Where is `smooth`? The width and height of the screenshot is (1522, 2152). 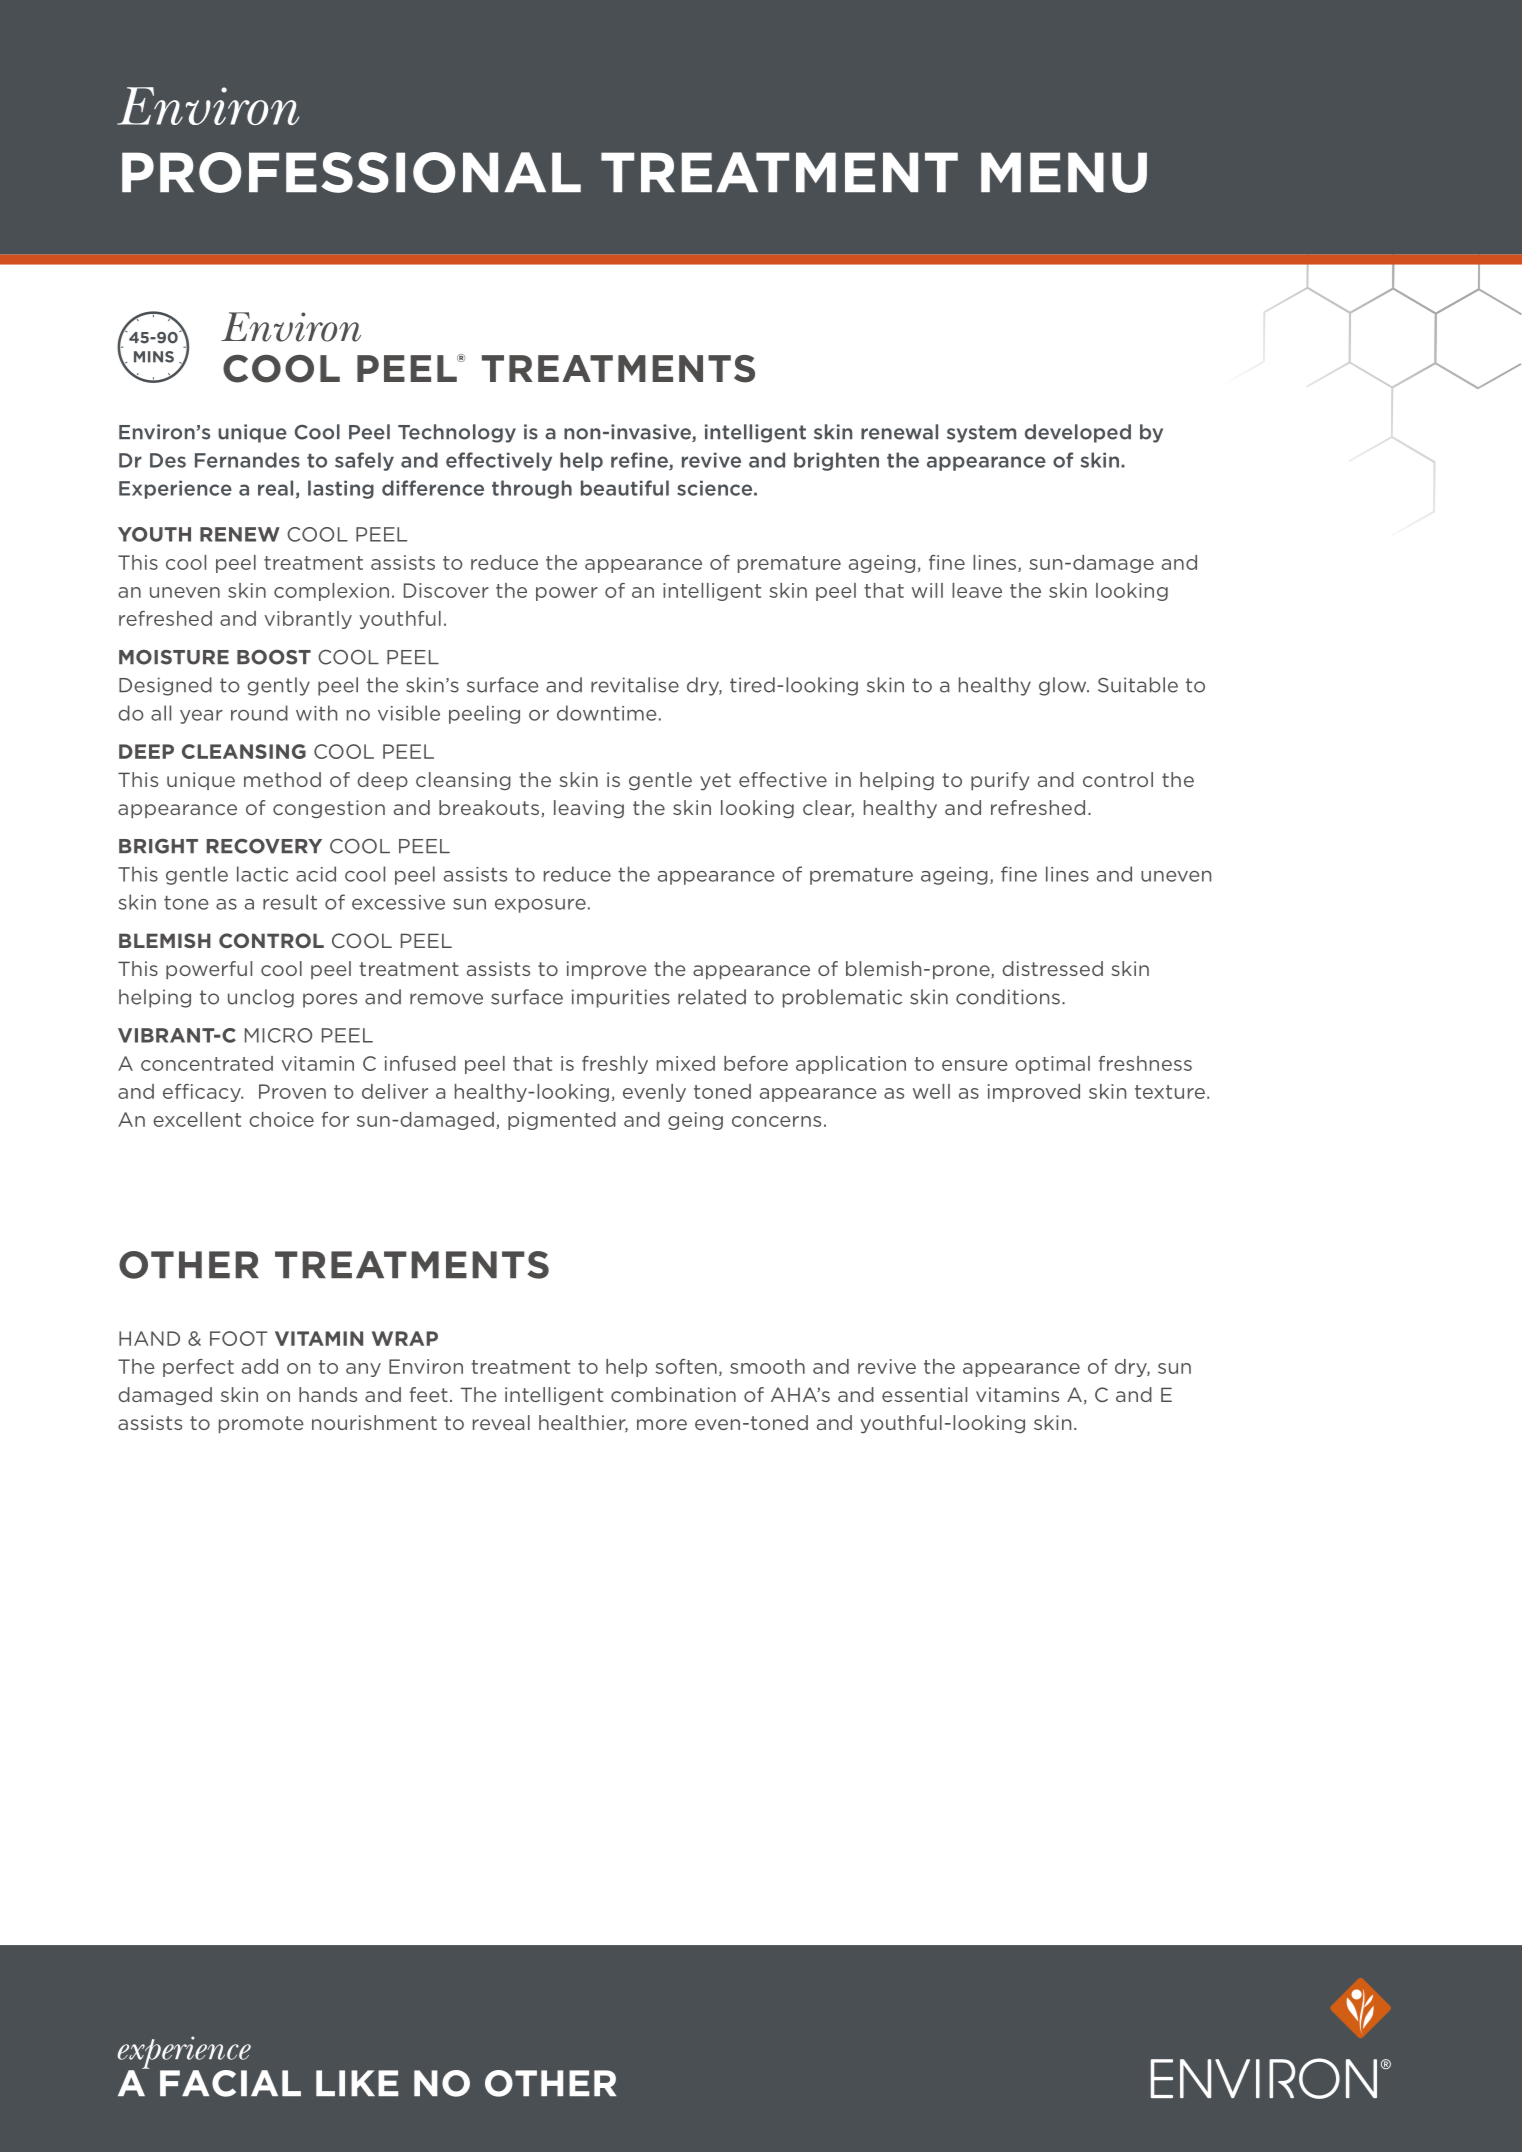
smooth is located at coordinates (767, 1366).
